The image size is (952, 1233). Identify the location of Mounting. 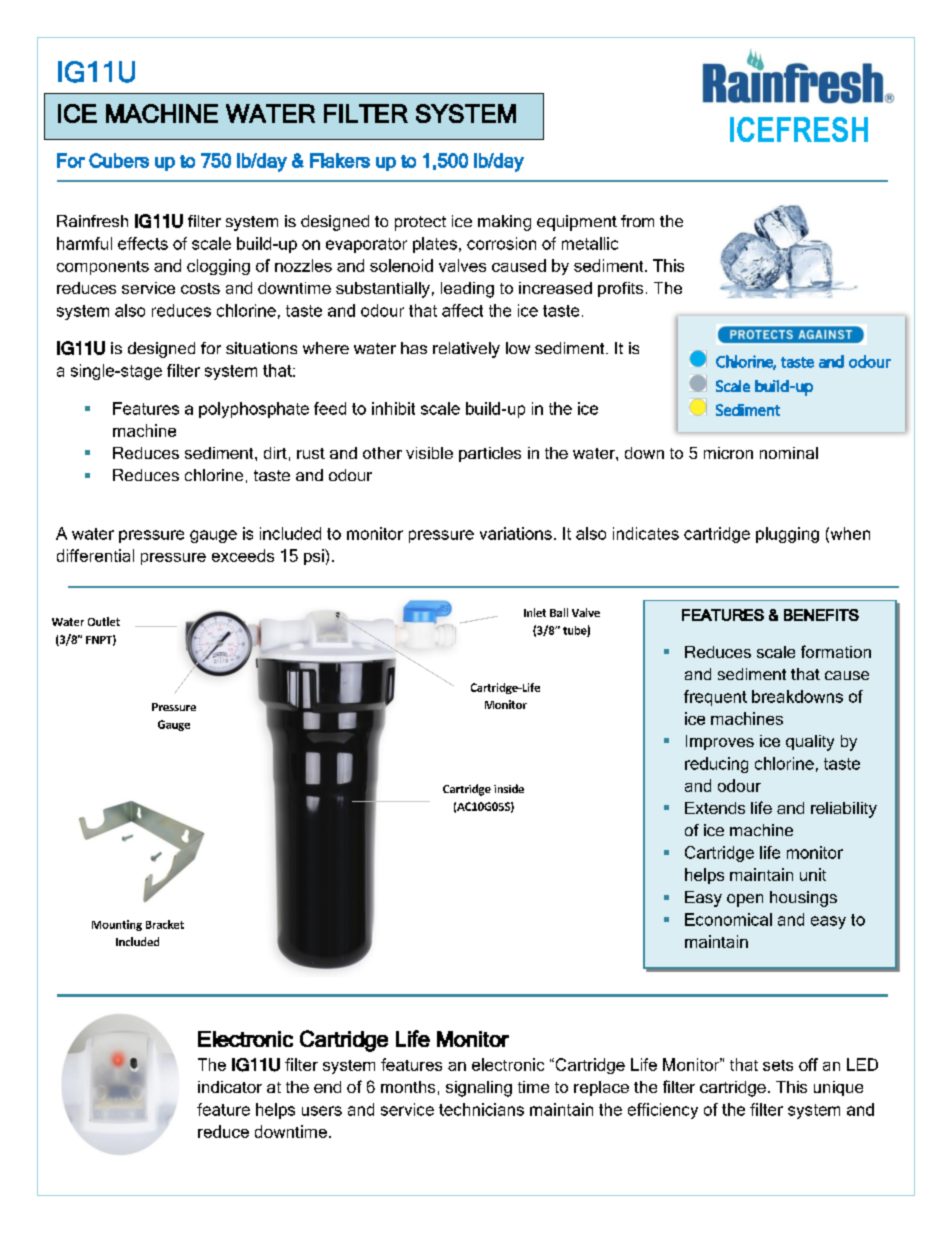
(117, 925).
